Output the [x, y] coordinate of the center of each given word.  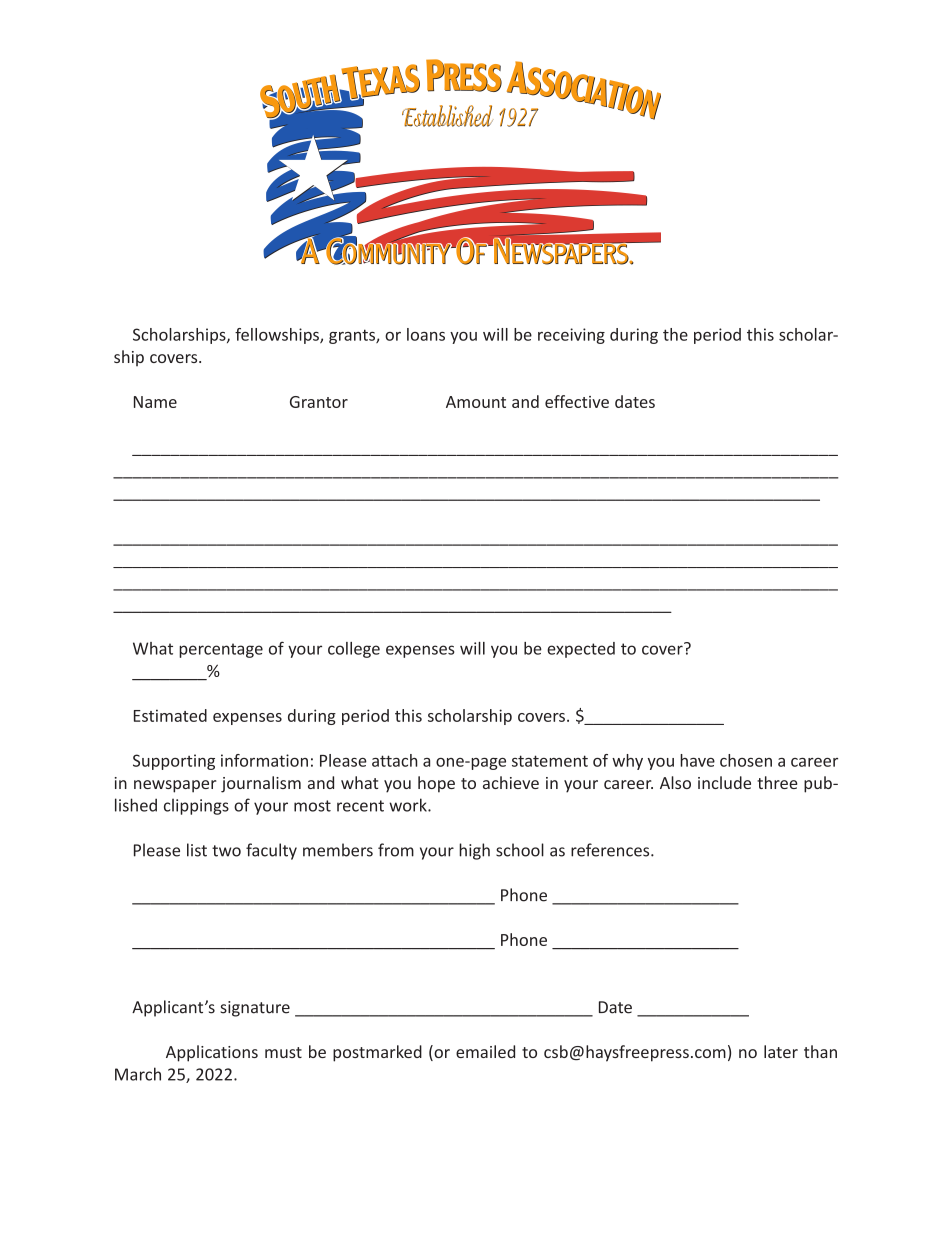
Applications [212, 1053]
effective [577, 401]
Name [155, 402]
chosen [746, 760]
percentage [221, 650]
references [611, 850]
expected [581, 650]
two [226, 851]
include [724, 782]
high [474, 851]
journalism [261, 784]
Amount [476, 402]
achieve [511, 782]
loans [426, 334]
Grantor [319, 402]
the [675, 334]
